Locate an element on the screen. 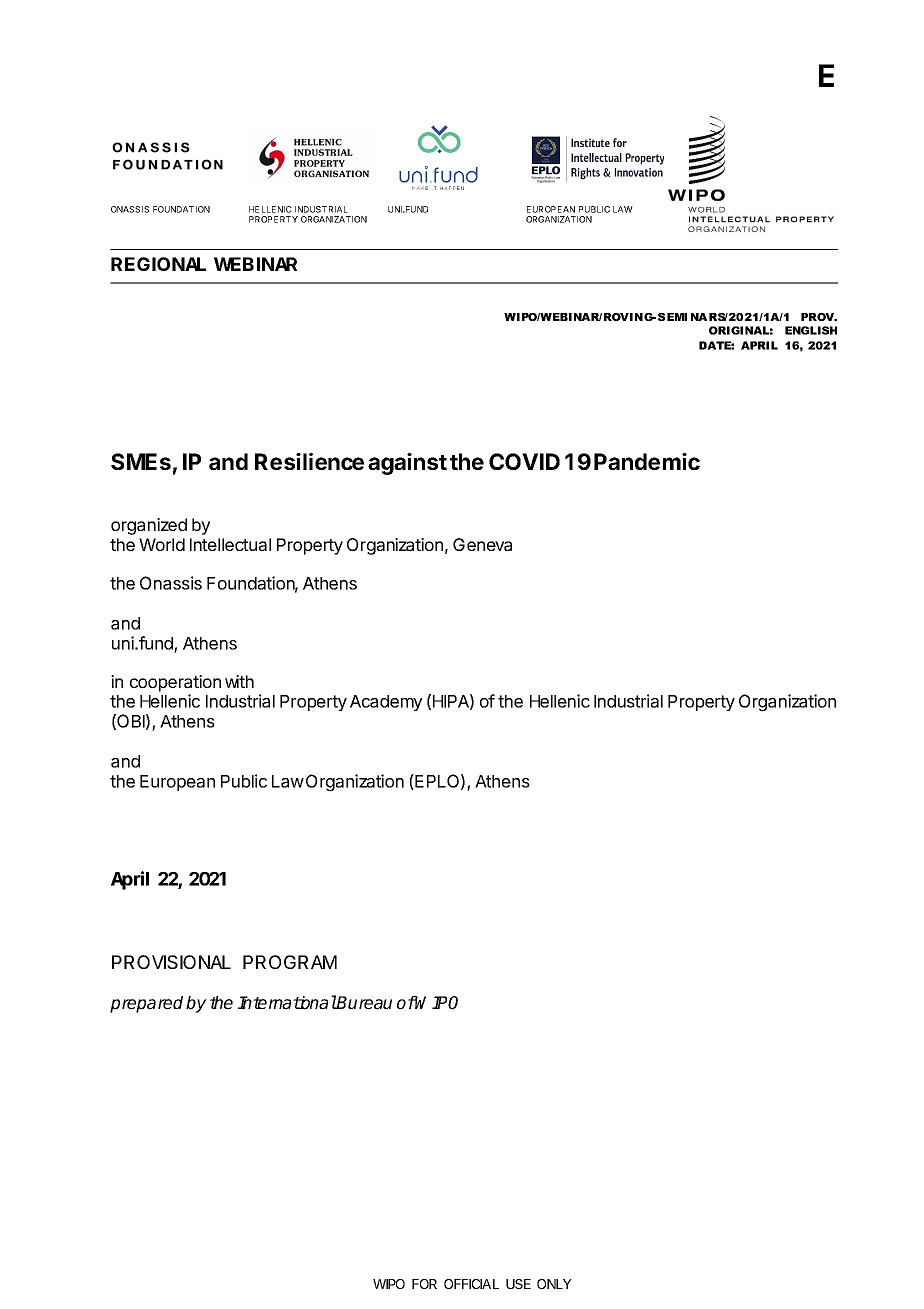  FOR is located at coordinates (424, 1284).
